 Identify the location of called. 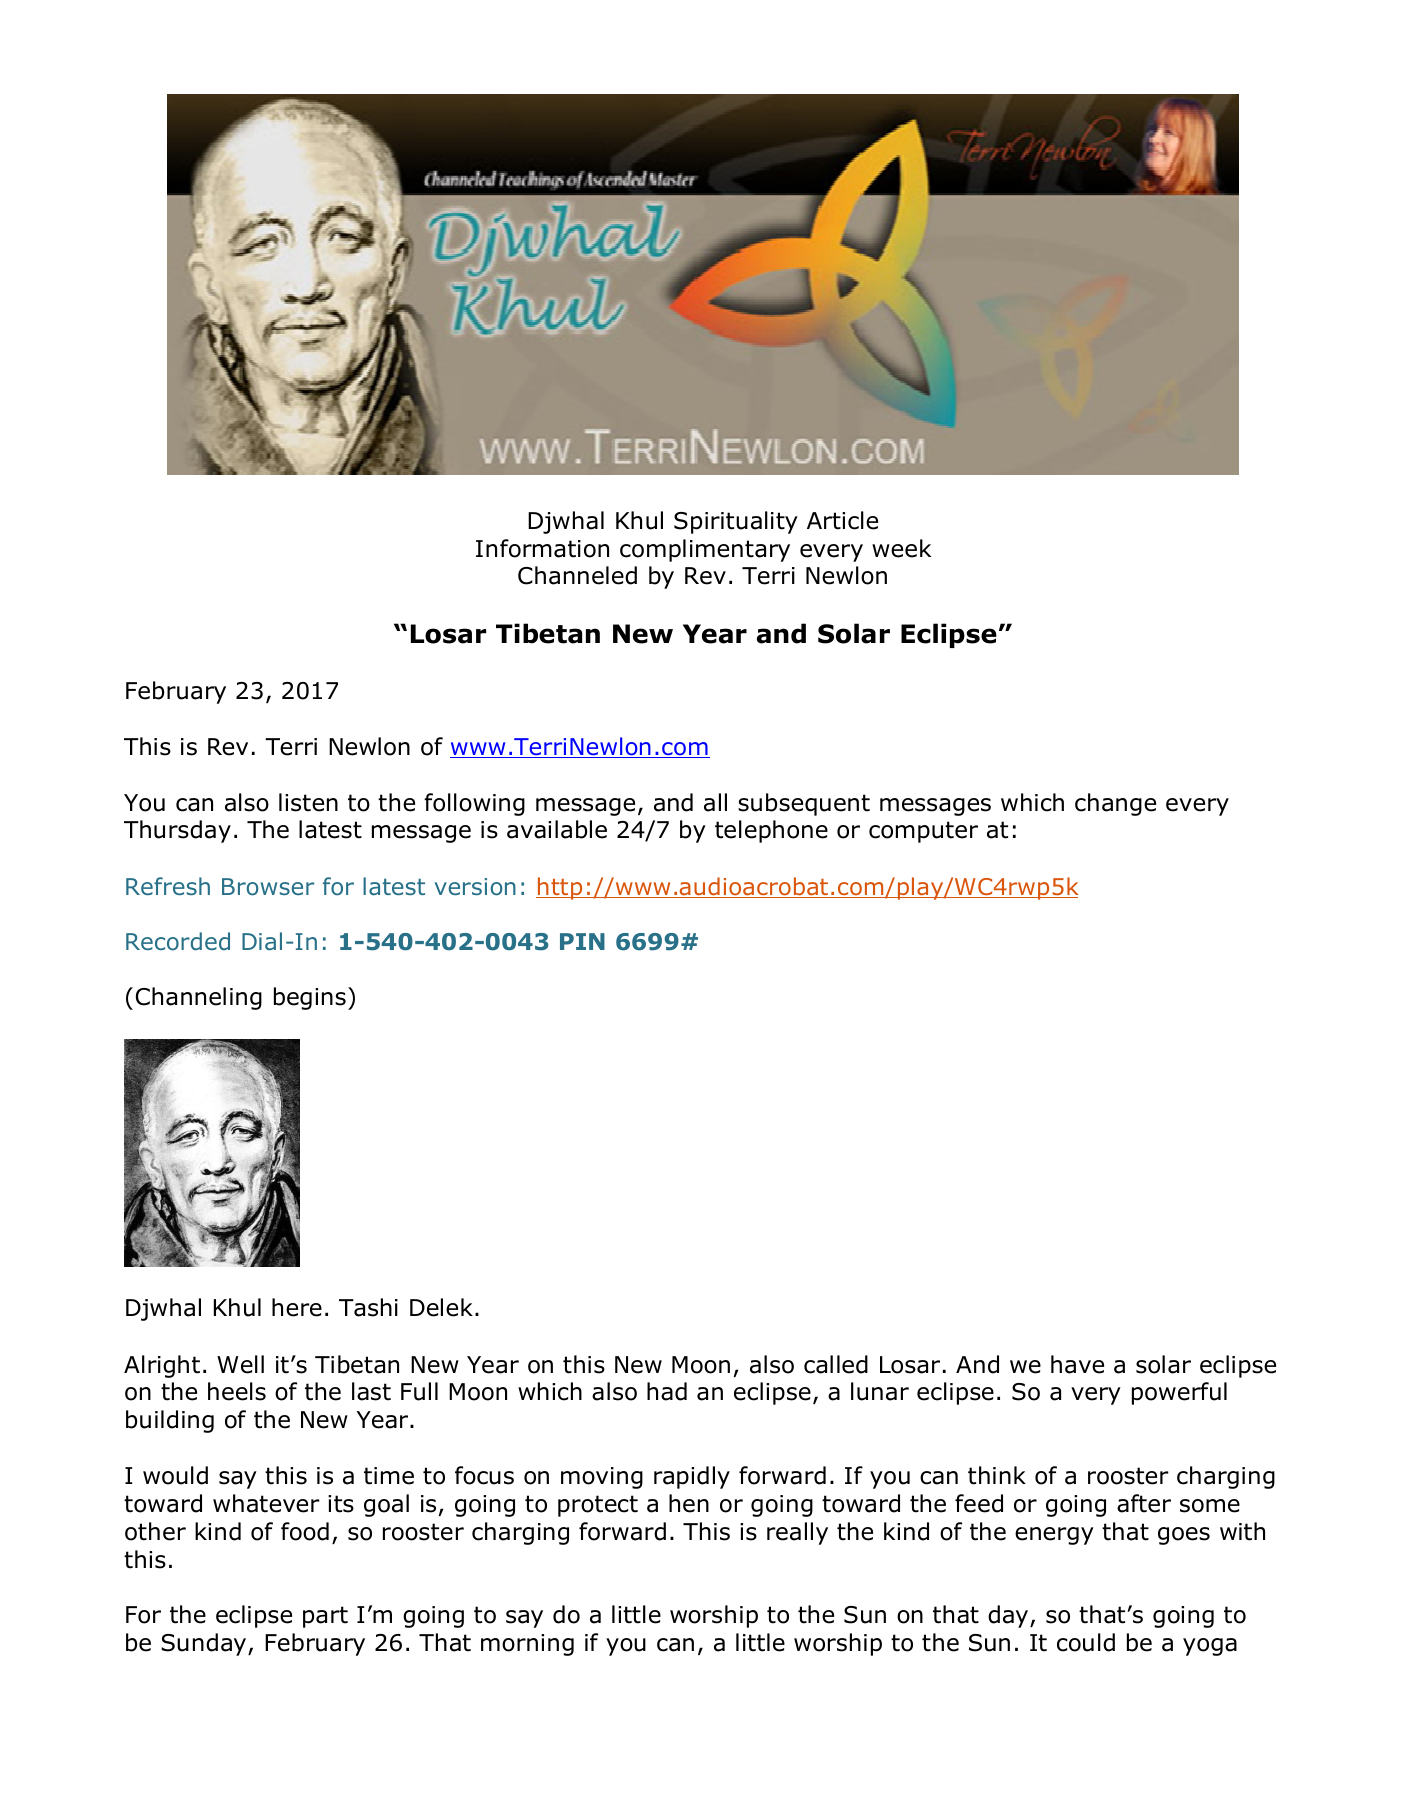
(836, 1364).
